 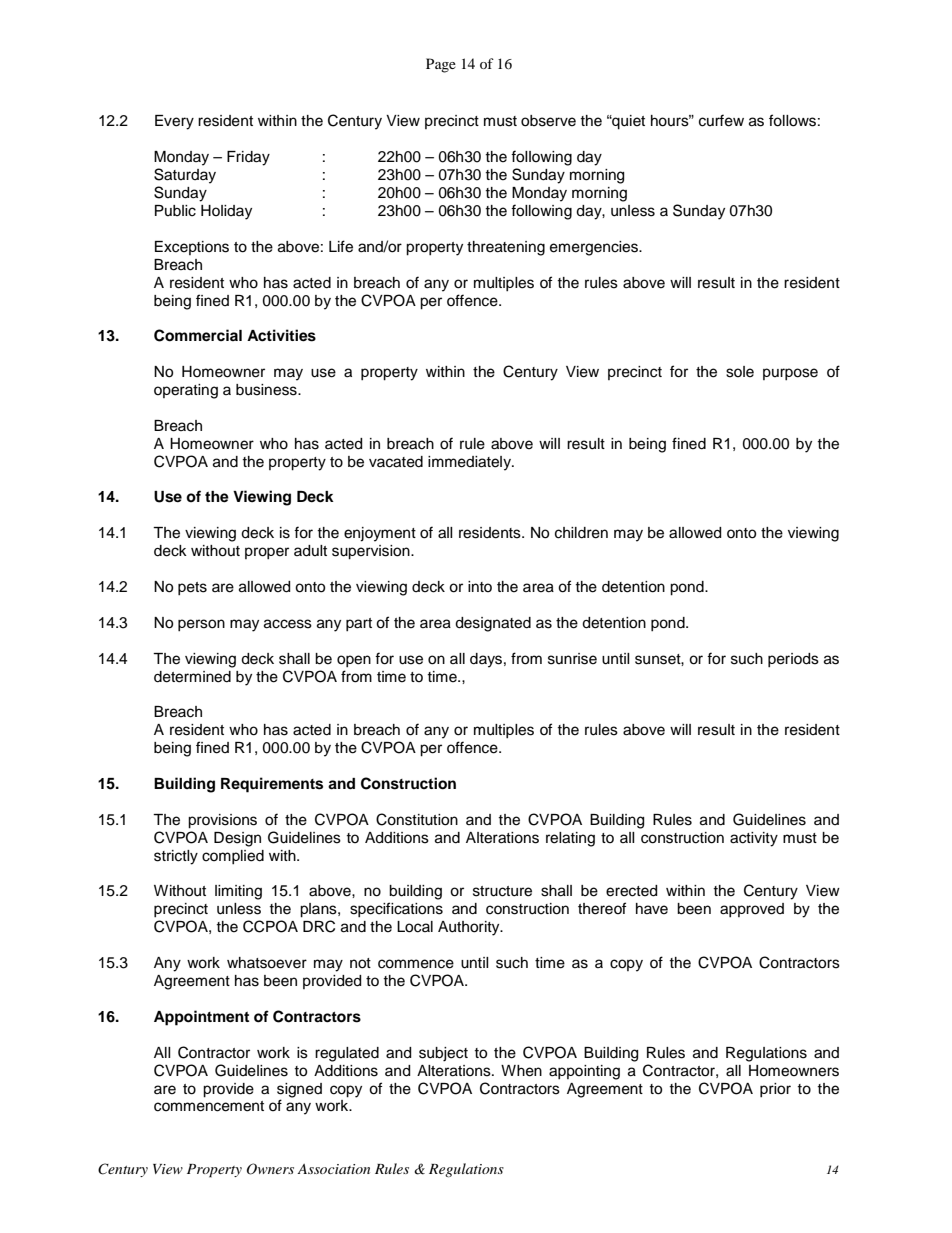 I want to click on signed, so click(x=299, y=1090).
